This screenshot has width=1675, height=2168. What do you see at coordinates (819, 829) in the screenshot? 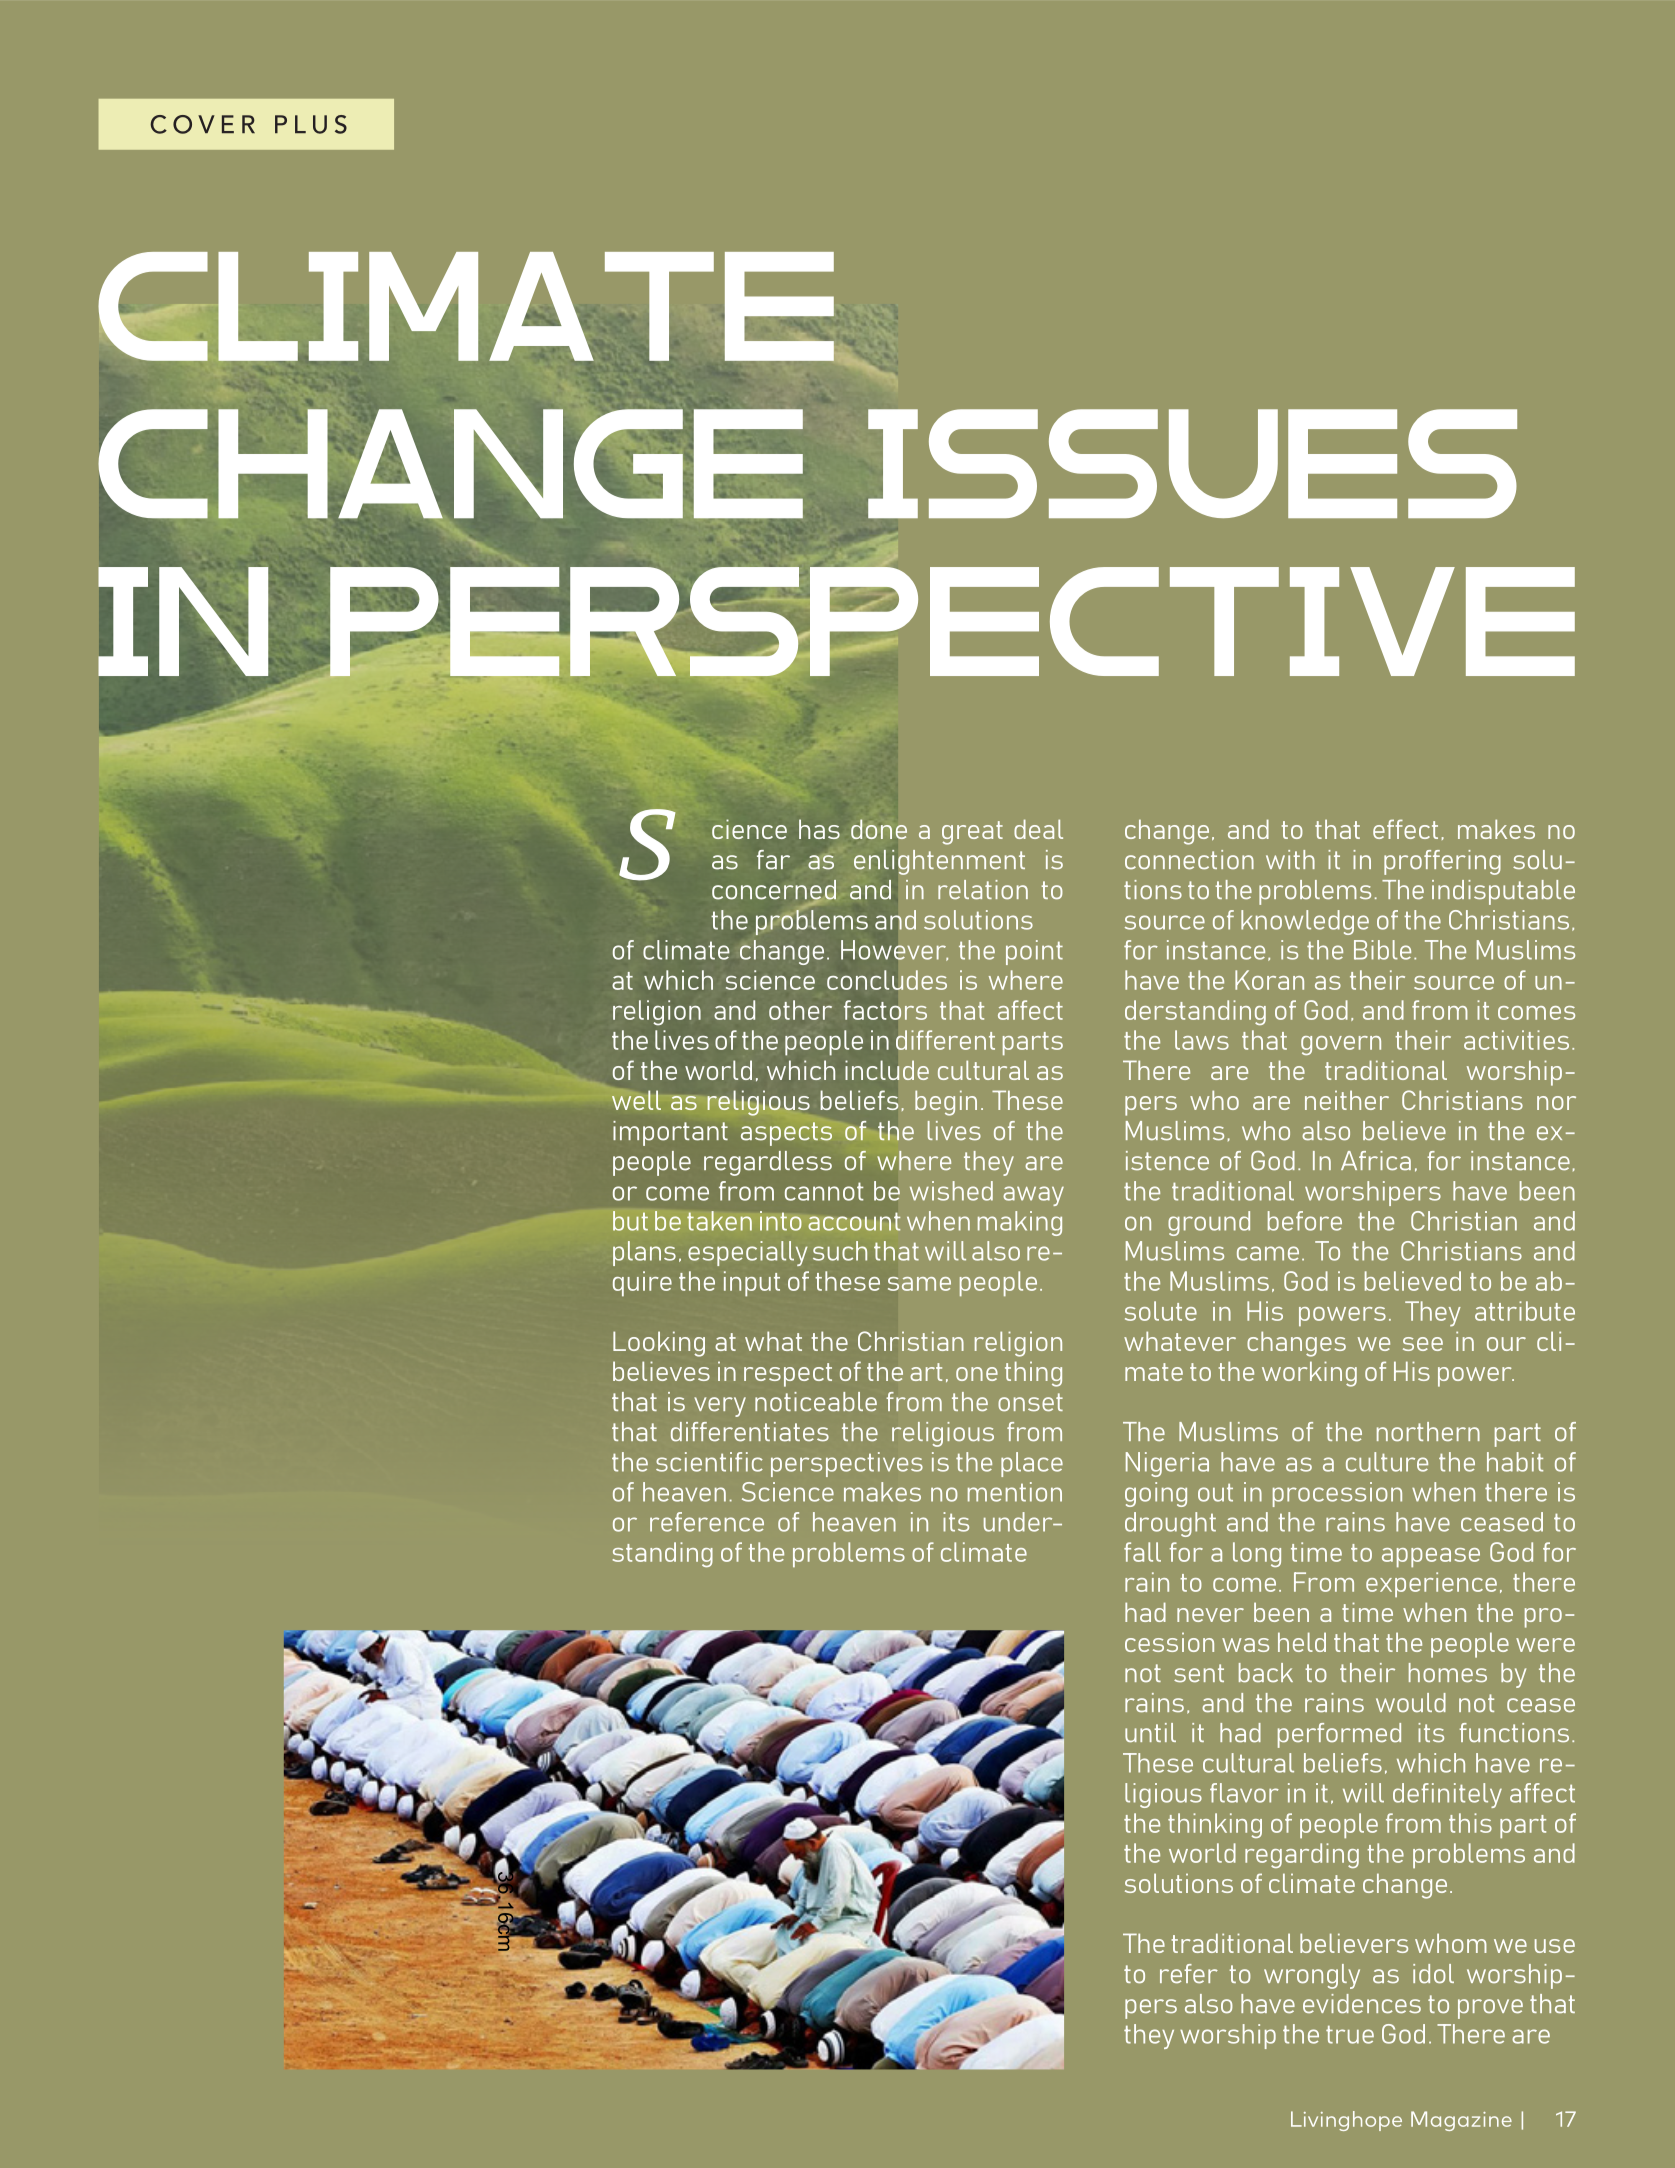
I see `has` at bounding box center [819, 829].
